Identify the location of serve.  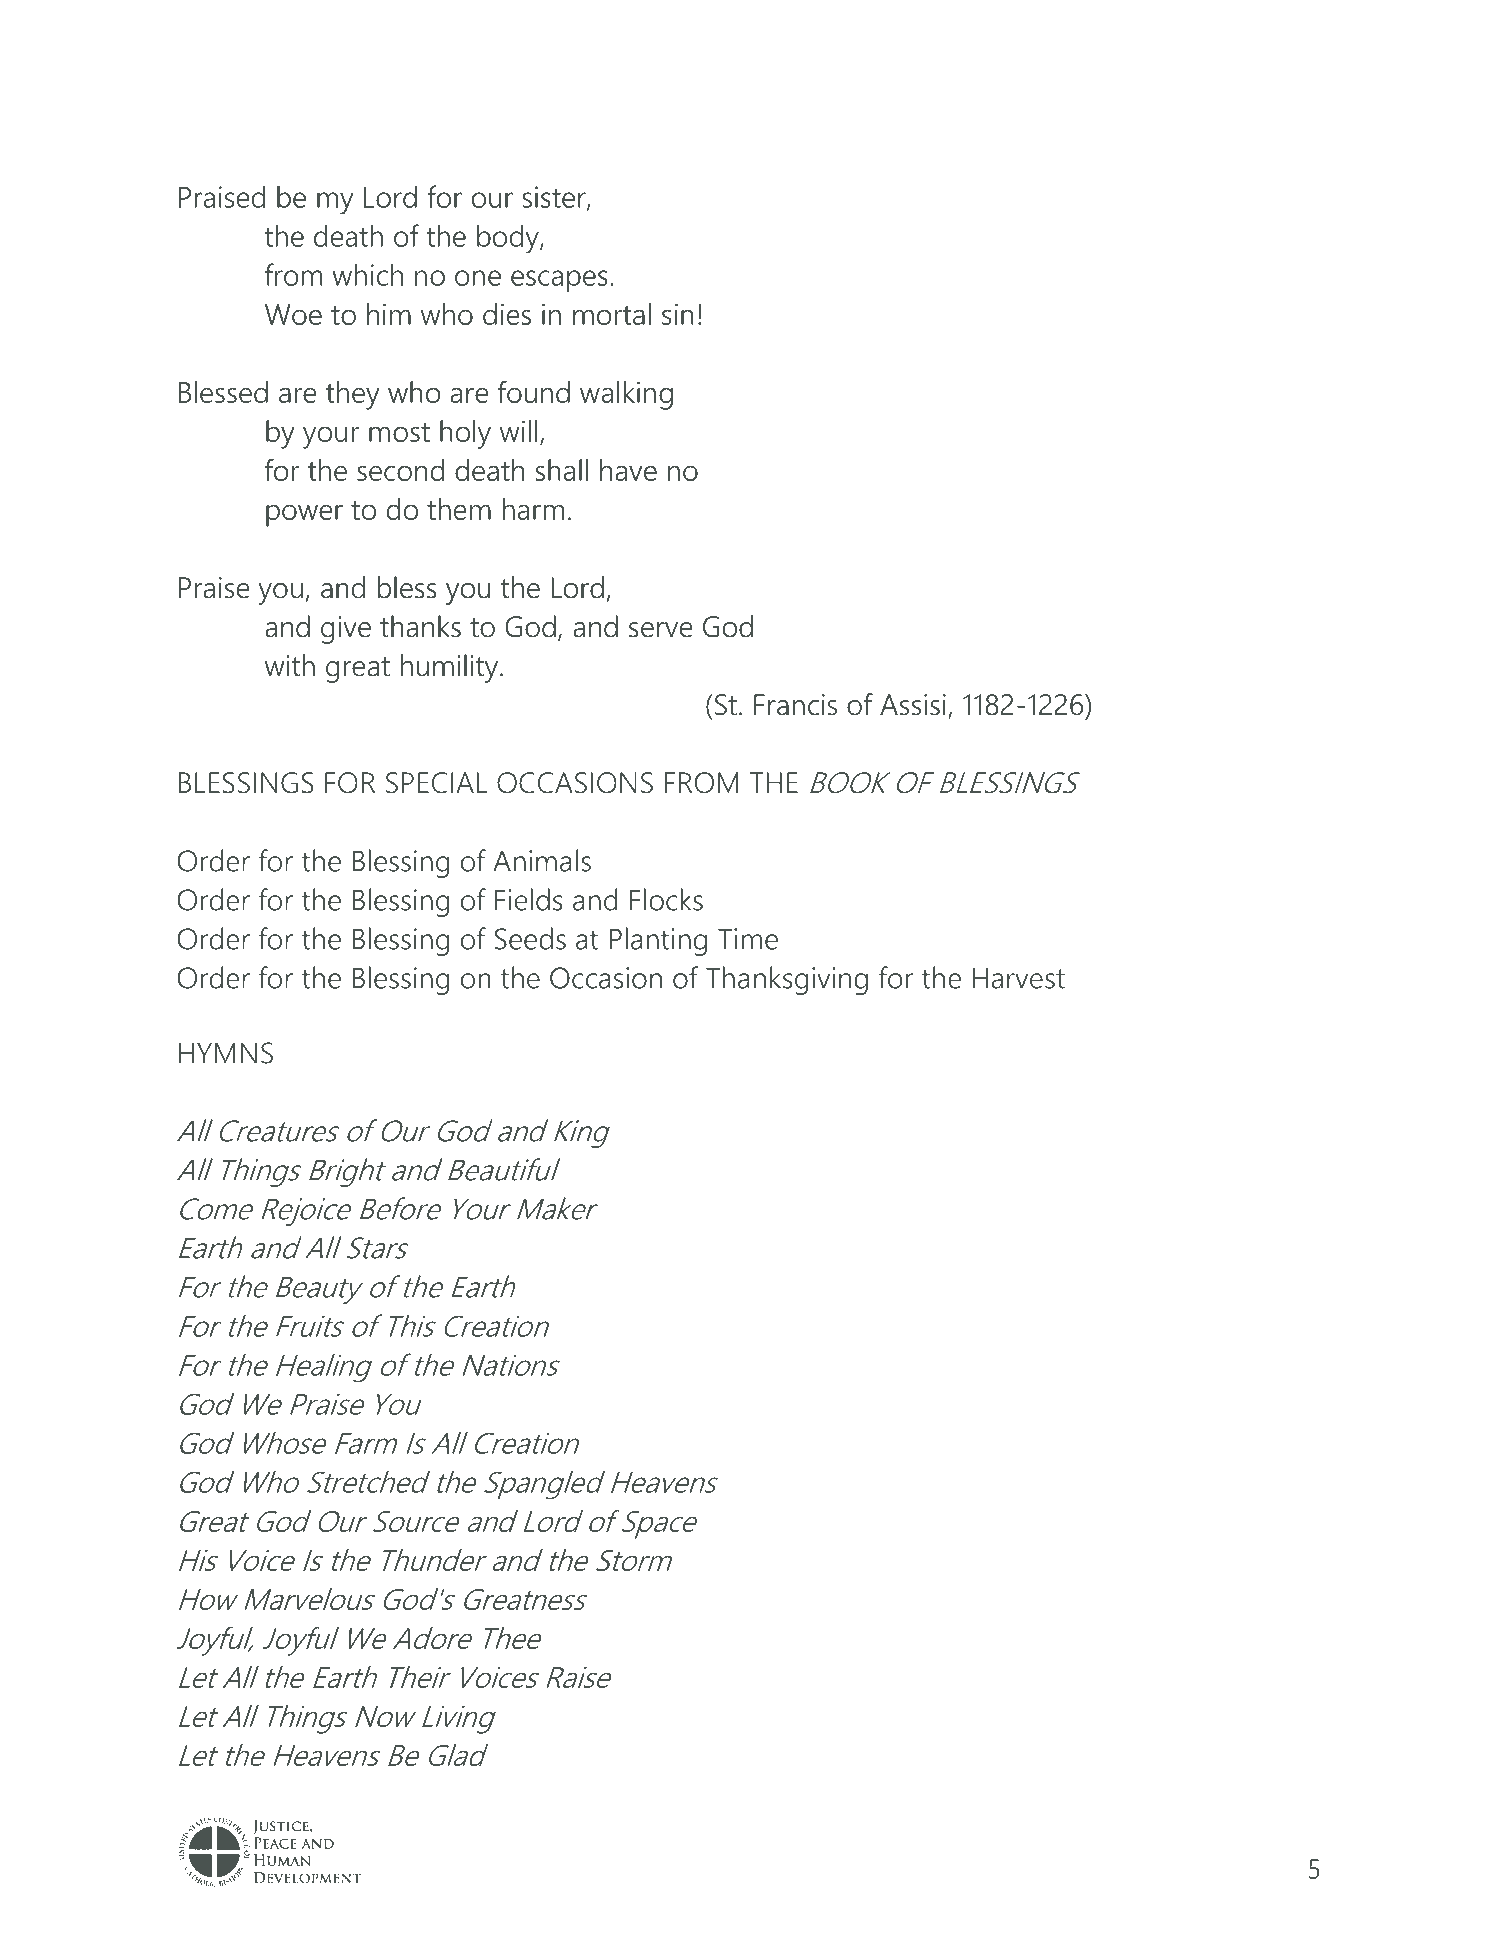
(661, 630).
